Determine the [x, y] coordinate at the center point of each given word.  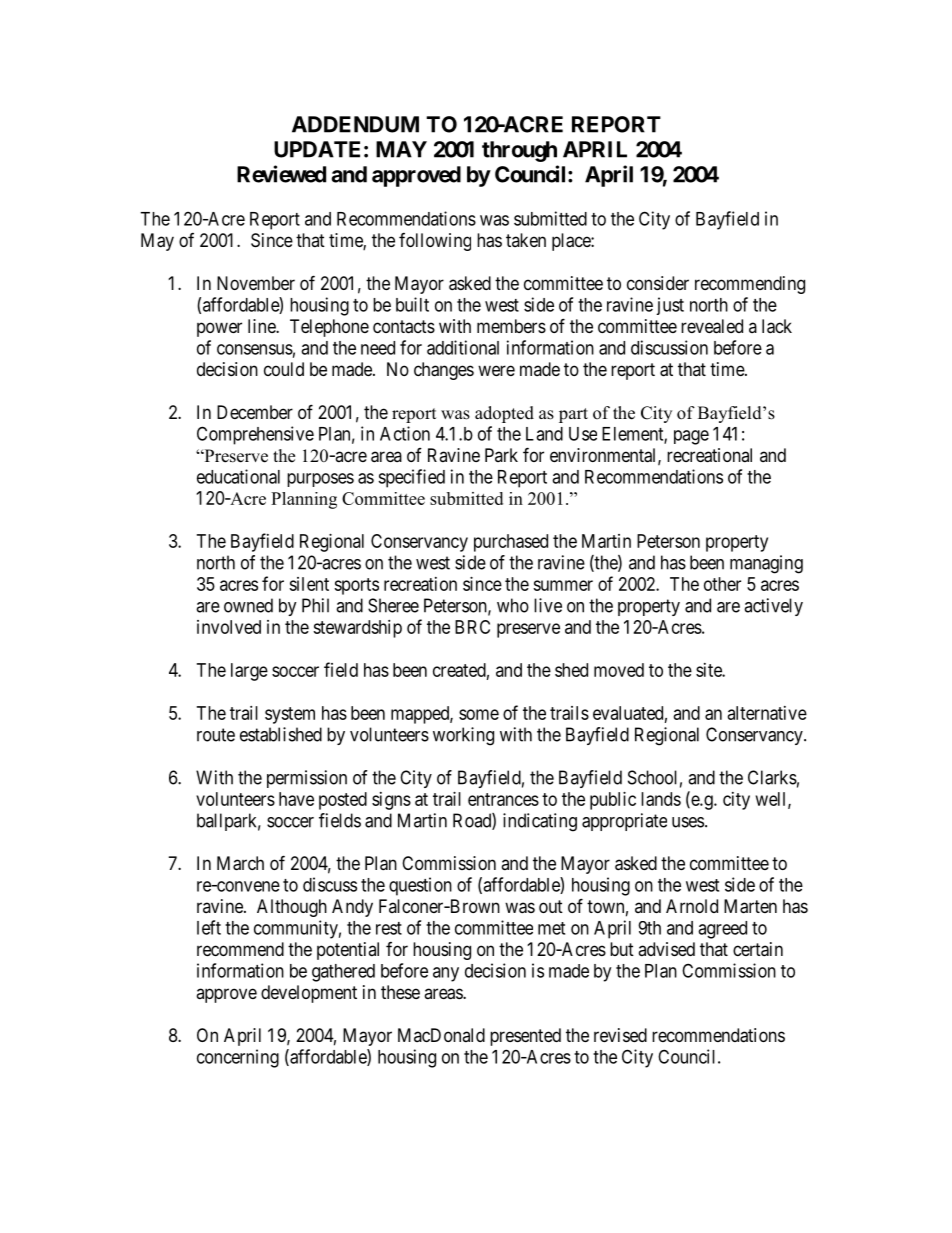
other [722, 584]
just [670, 306]
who [513, 605]
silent [309, 584]
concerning [238, 1058]
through [519, 151]
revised [620, 1035]
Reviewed [281, 174]
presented [525, 1037]
